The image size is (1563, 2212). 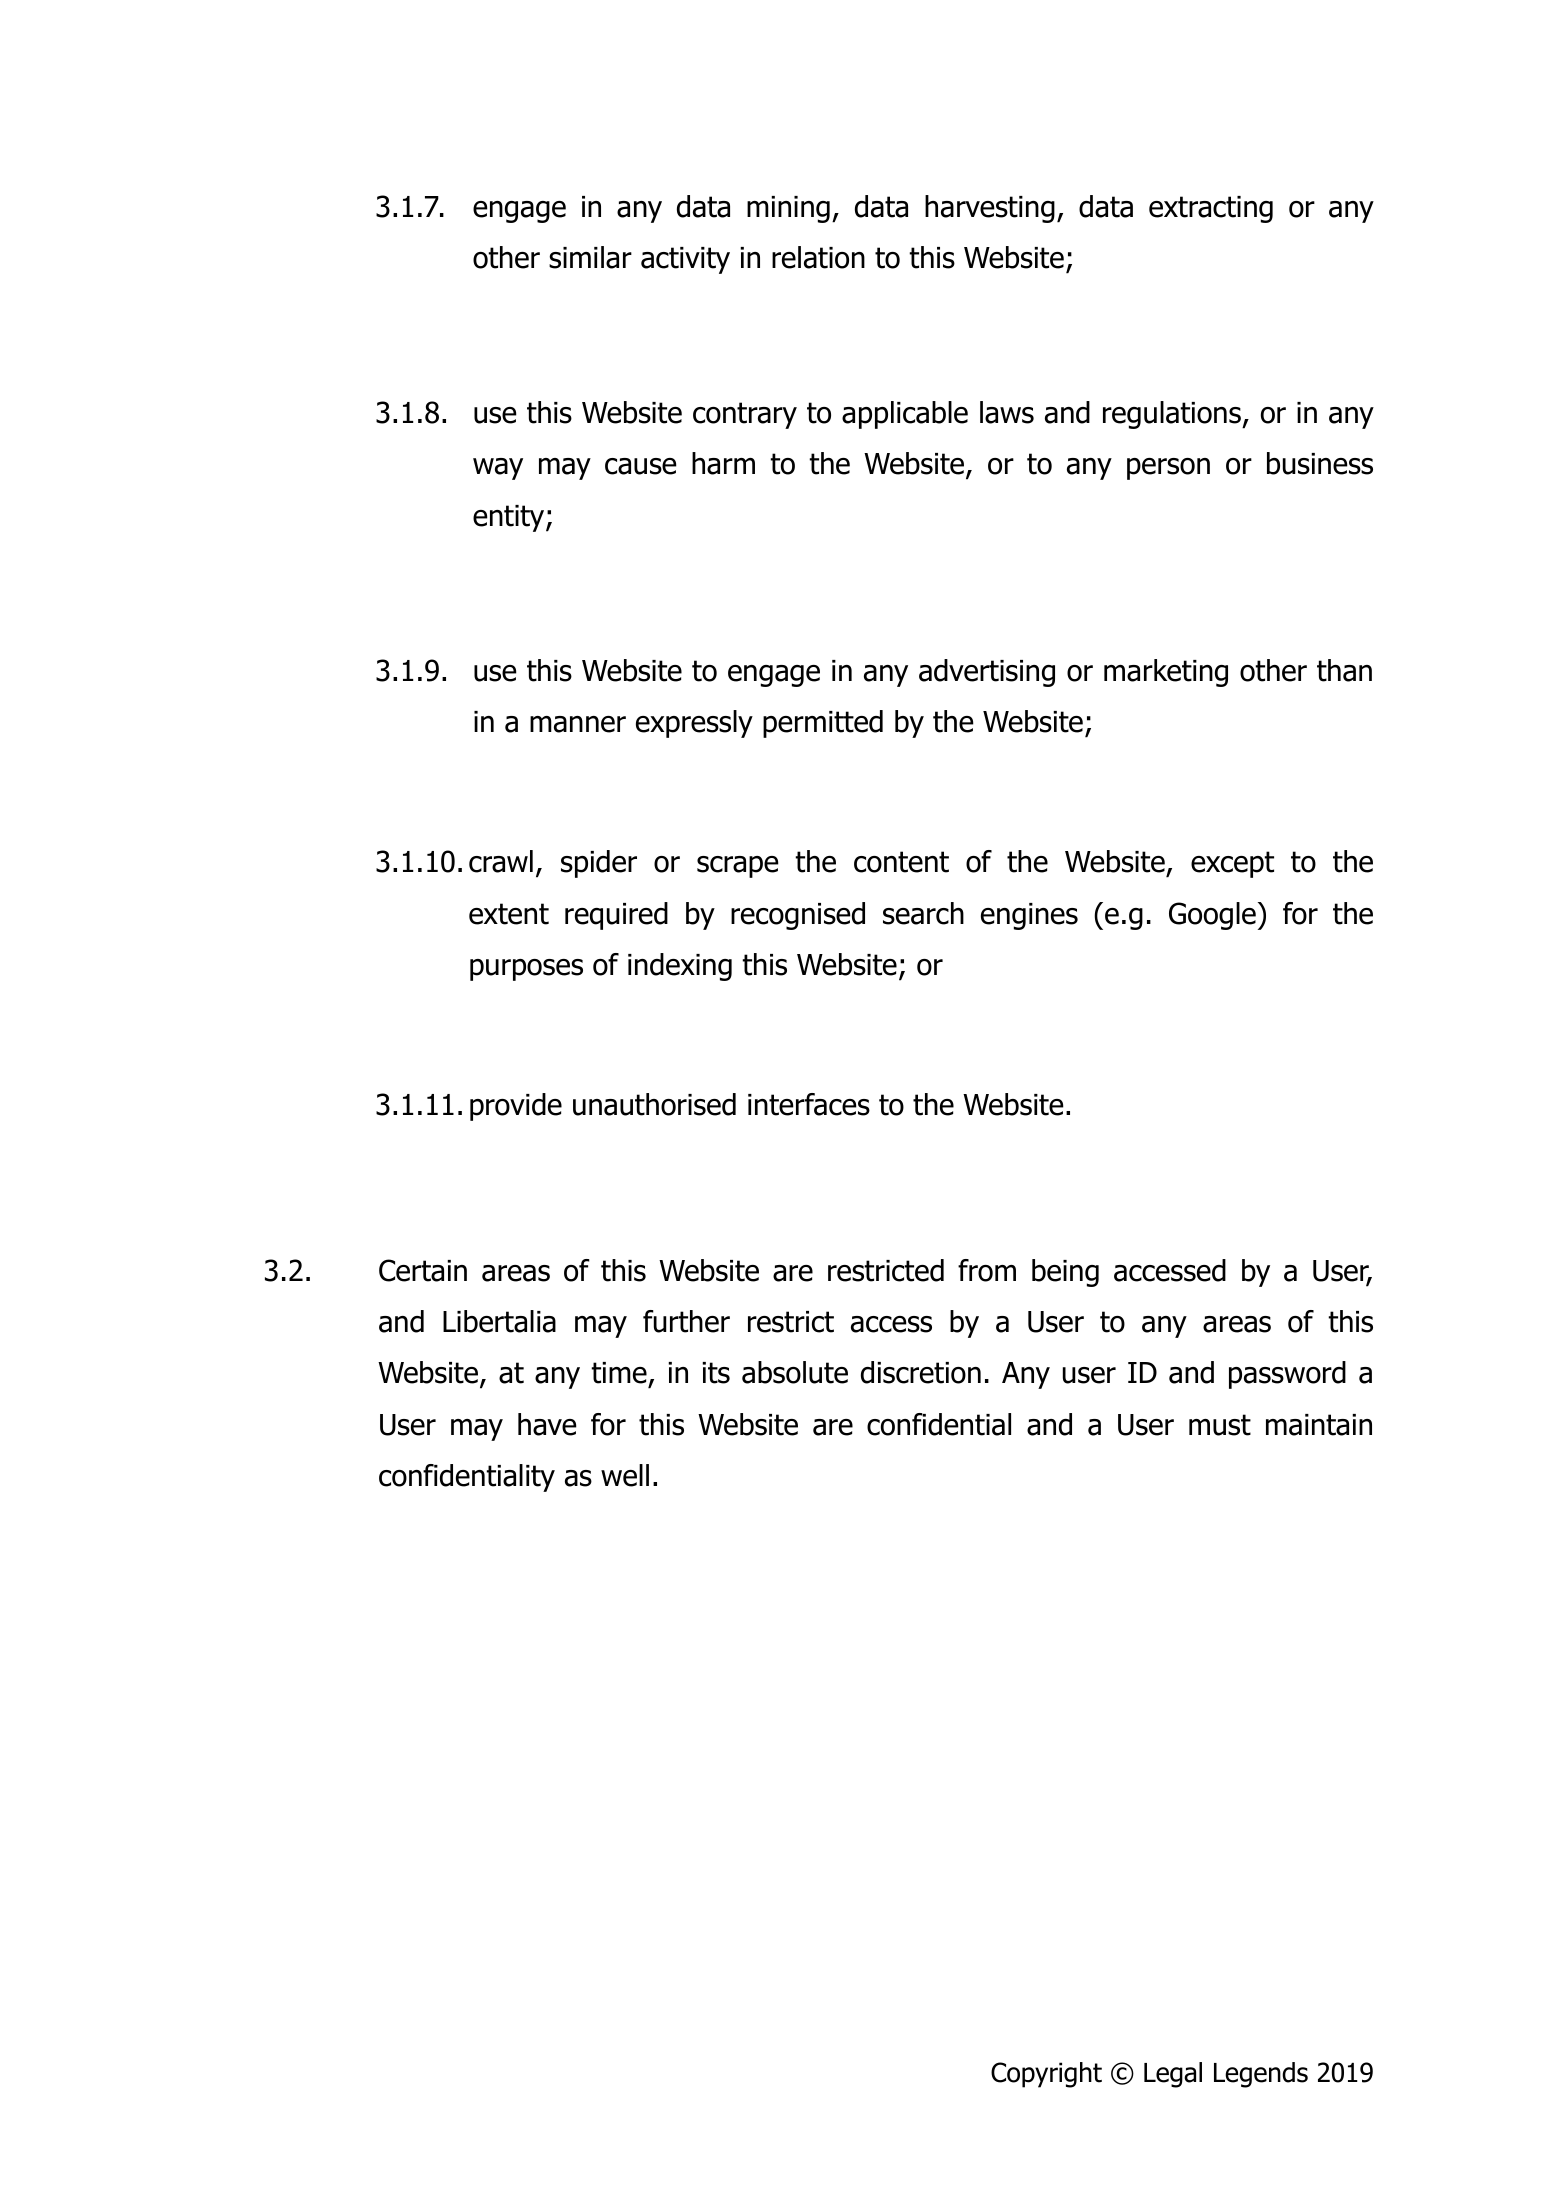 I want to click on similar, so click(x=590, y=257).
